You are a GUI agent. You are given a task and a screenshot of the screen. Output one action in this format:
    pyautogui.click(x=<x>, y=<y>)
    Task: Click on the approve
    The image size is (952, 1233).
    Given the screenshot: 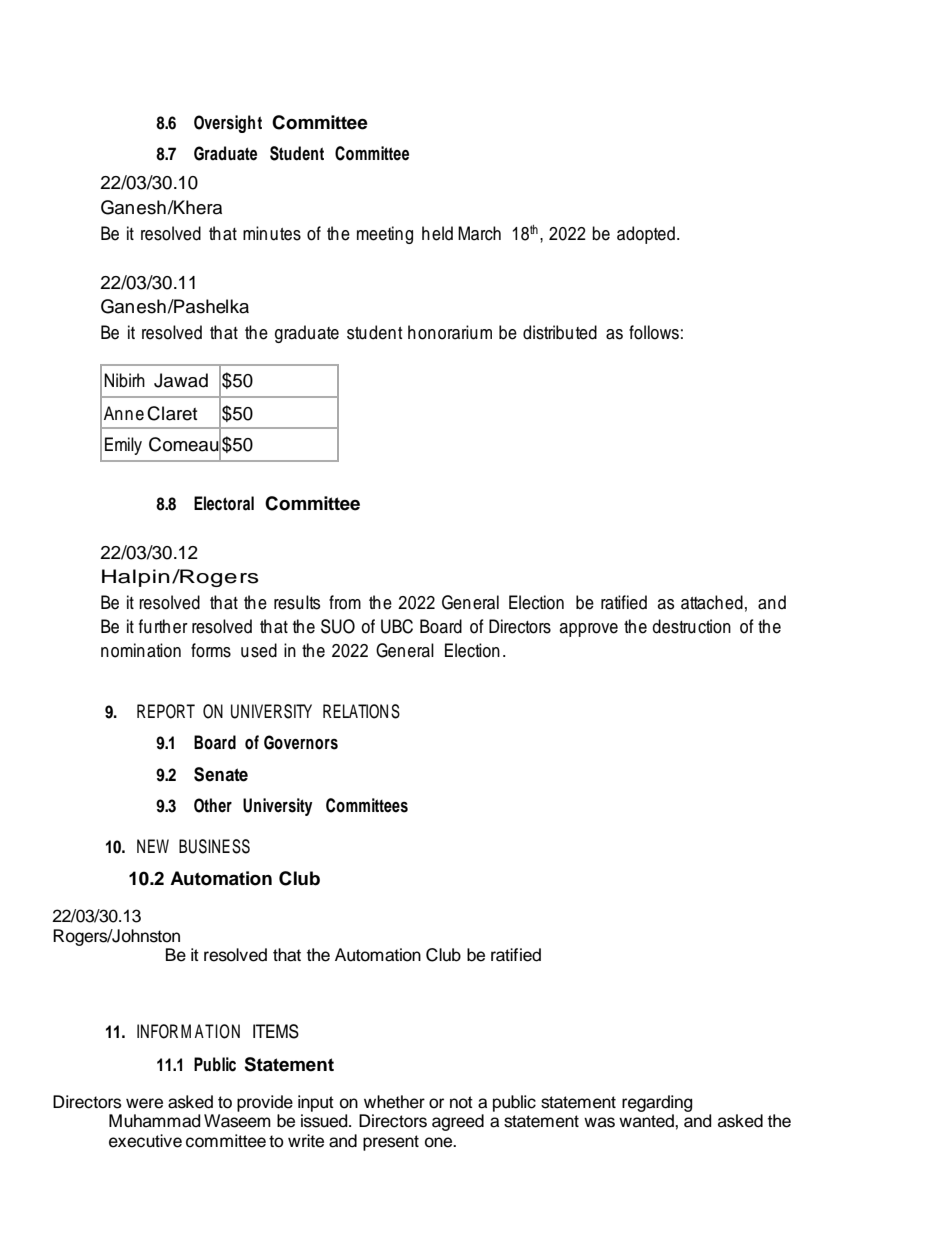 What is the action you would take?
    pyautogui.click(x=589, y=630)
